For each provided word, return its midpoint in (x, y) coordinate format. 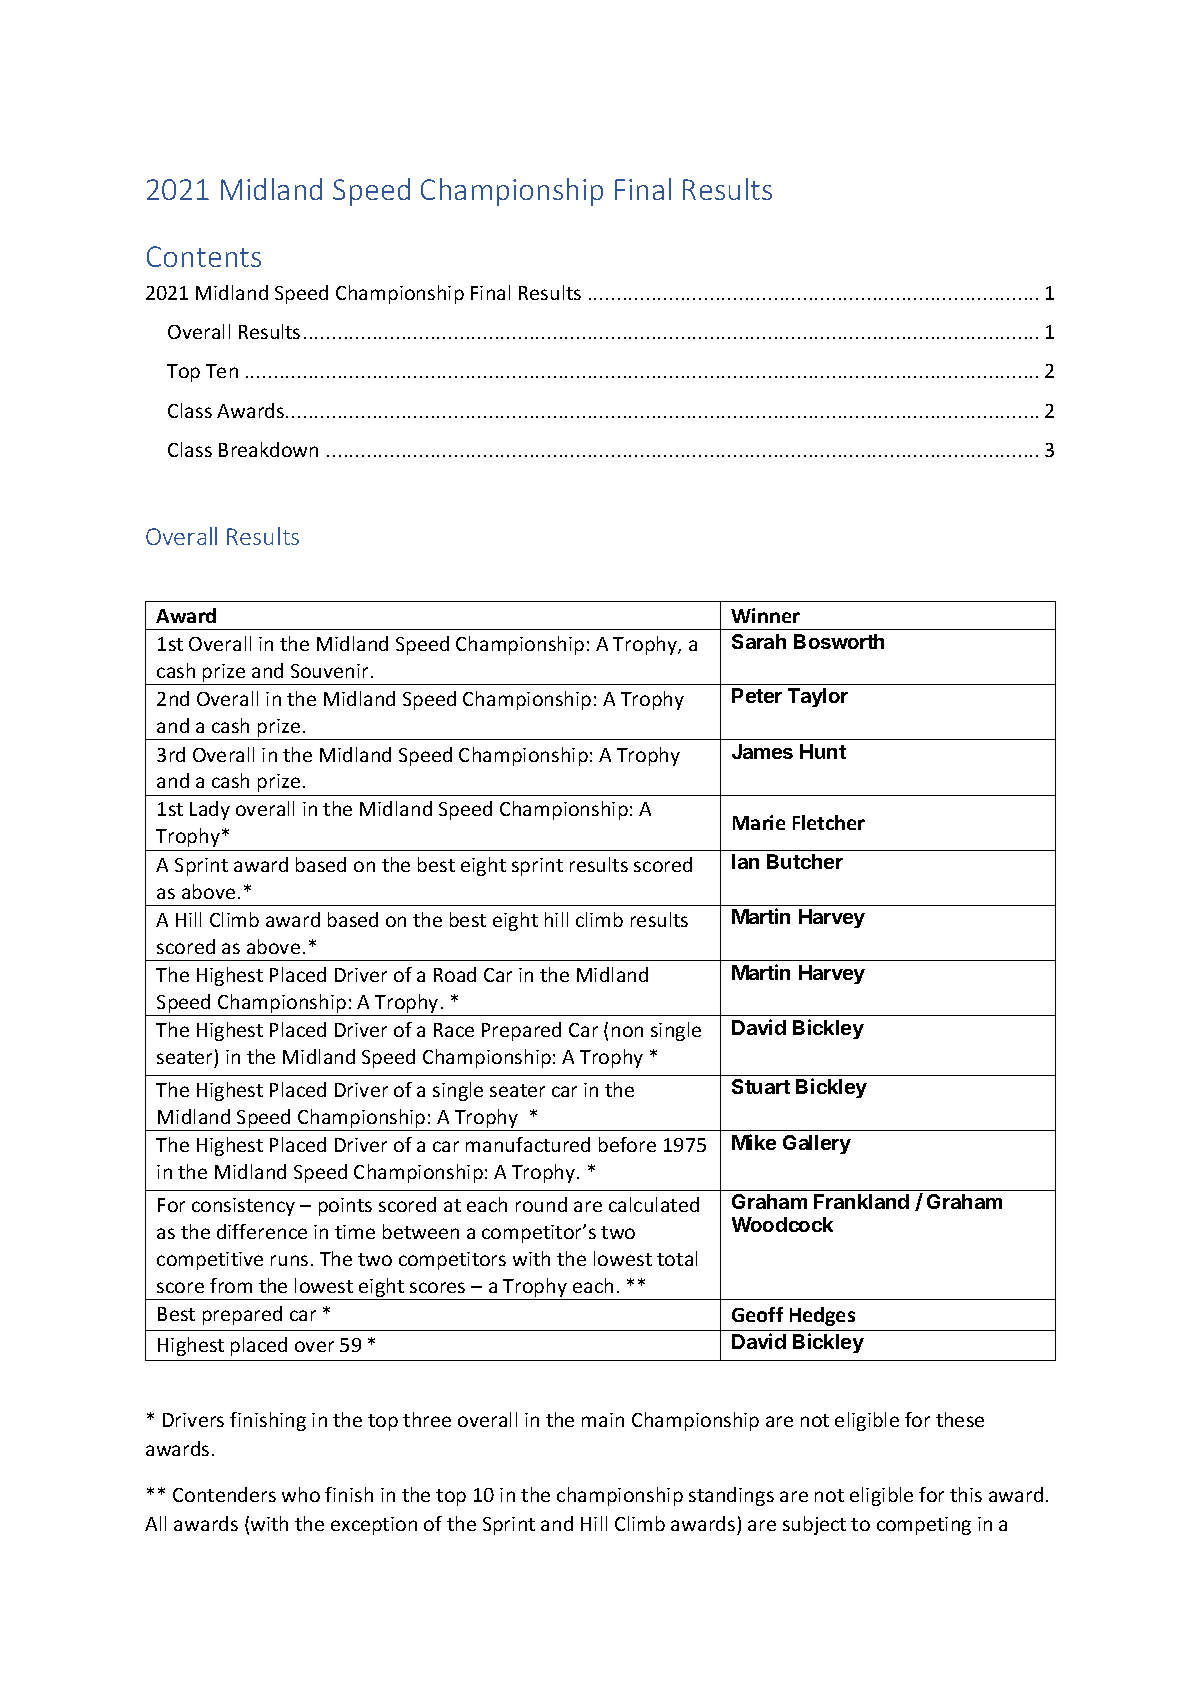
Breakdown (268, 449)
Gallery (817, 1144)
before (627, 1144)
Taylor (818, 697)
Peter (757, 695)
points (345, 1207)
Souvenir (331, 671)
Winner (765, 615)
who (301, 1494)
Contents (204, 256)
